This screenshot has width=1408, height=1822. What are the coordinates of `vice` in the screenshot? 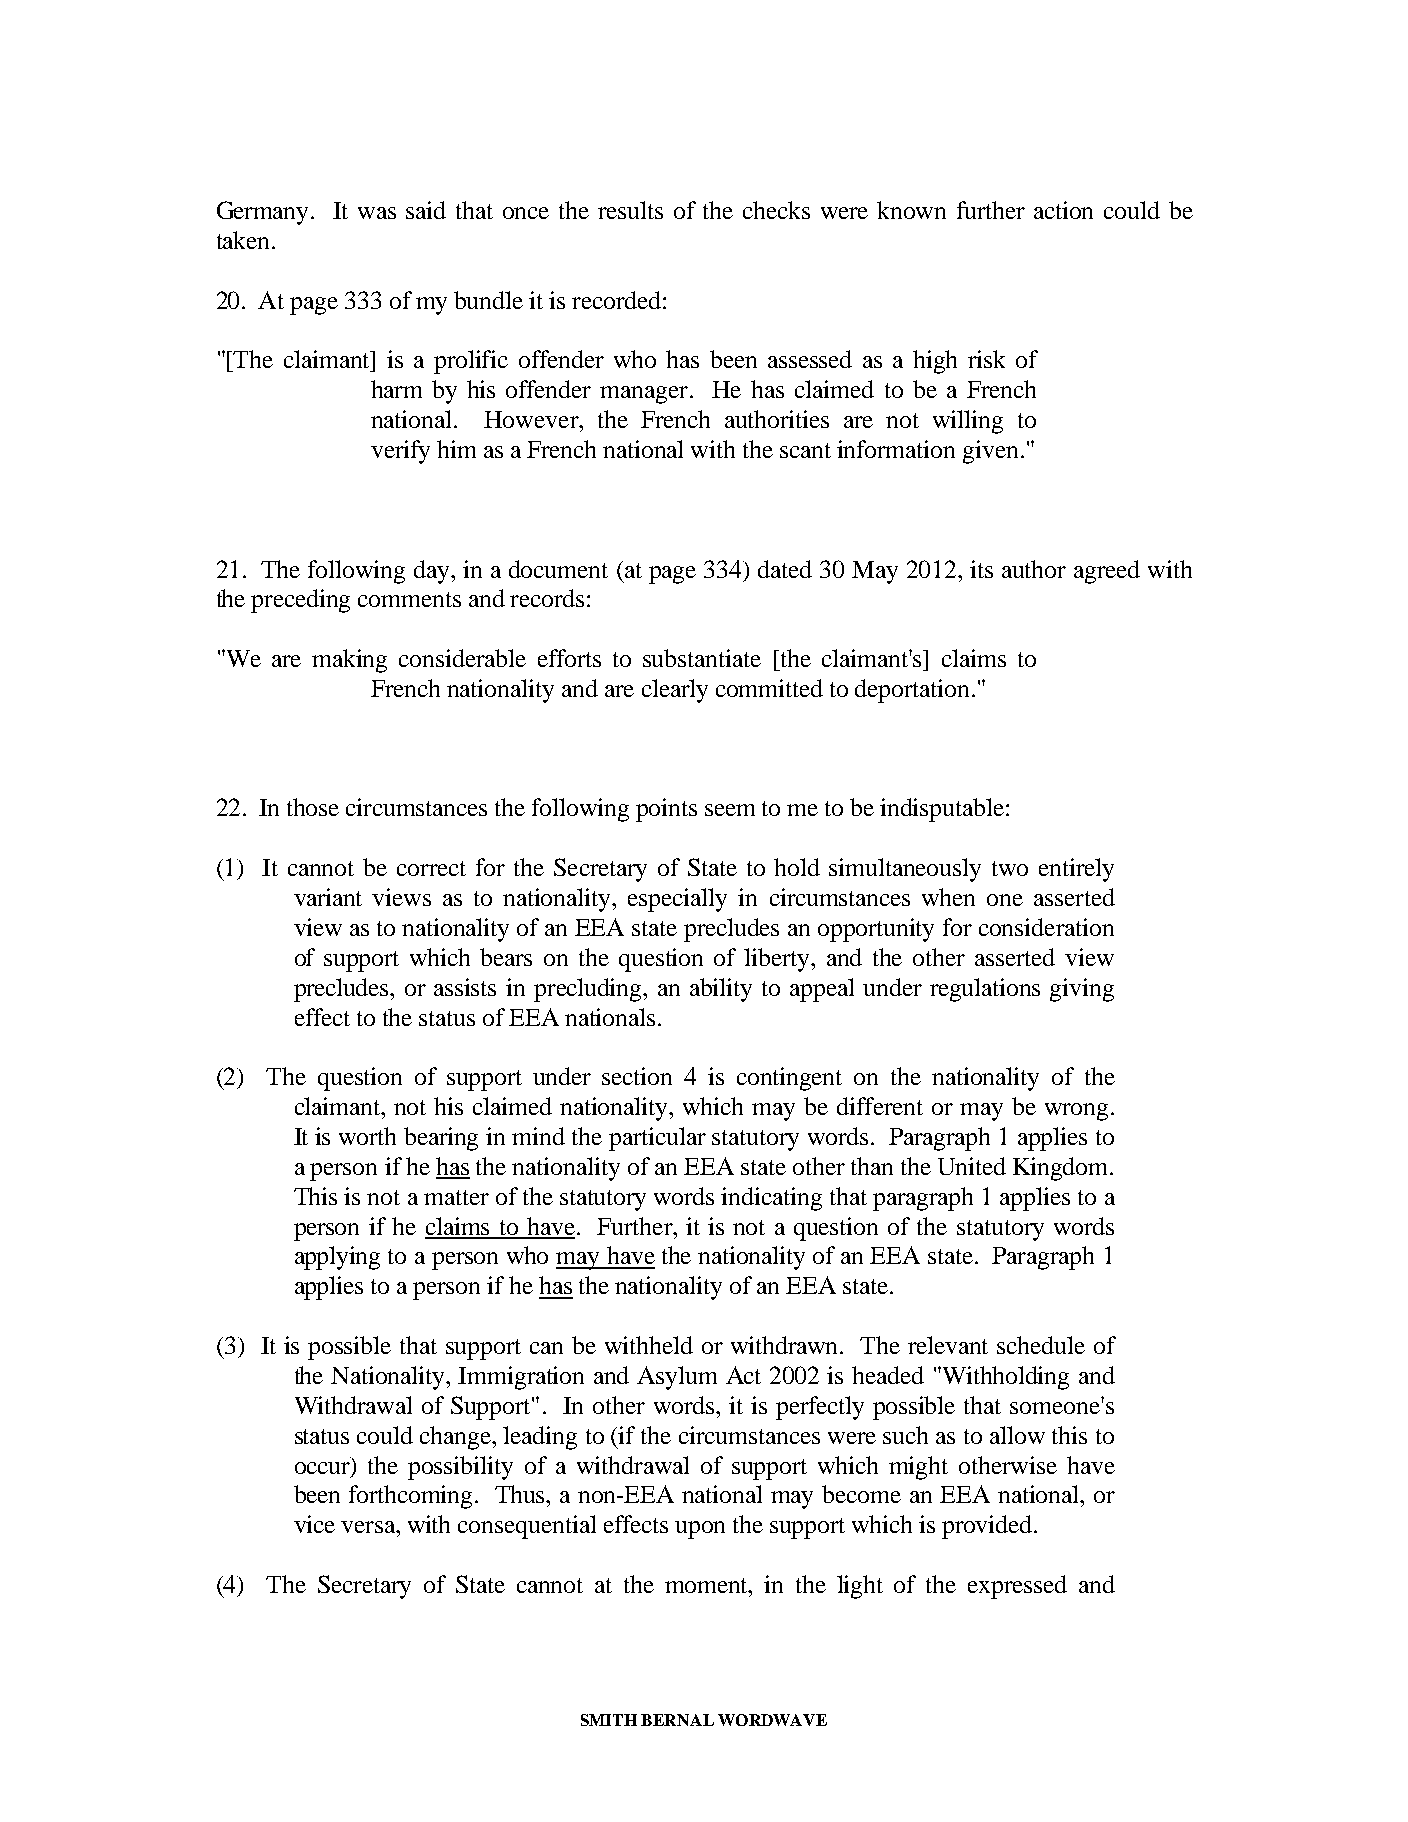 It's located at (314, 1524).
